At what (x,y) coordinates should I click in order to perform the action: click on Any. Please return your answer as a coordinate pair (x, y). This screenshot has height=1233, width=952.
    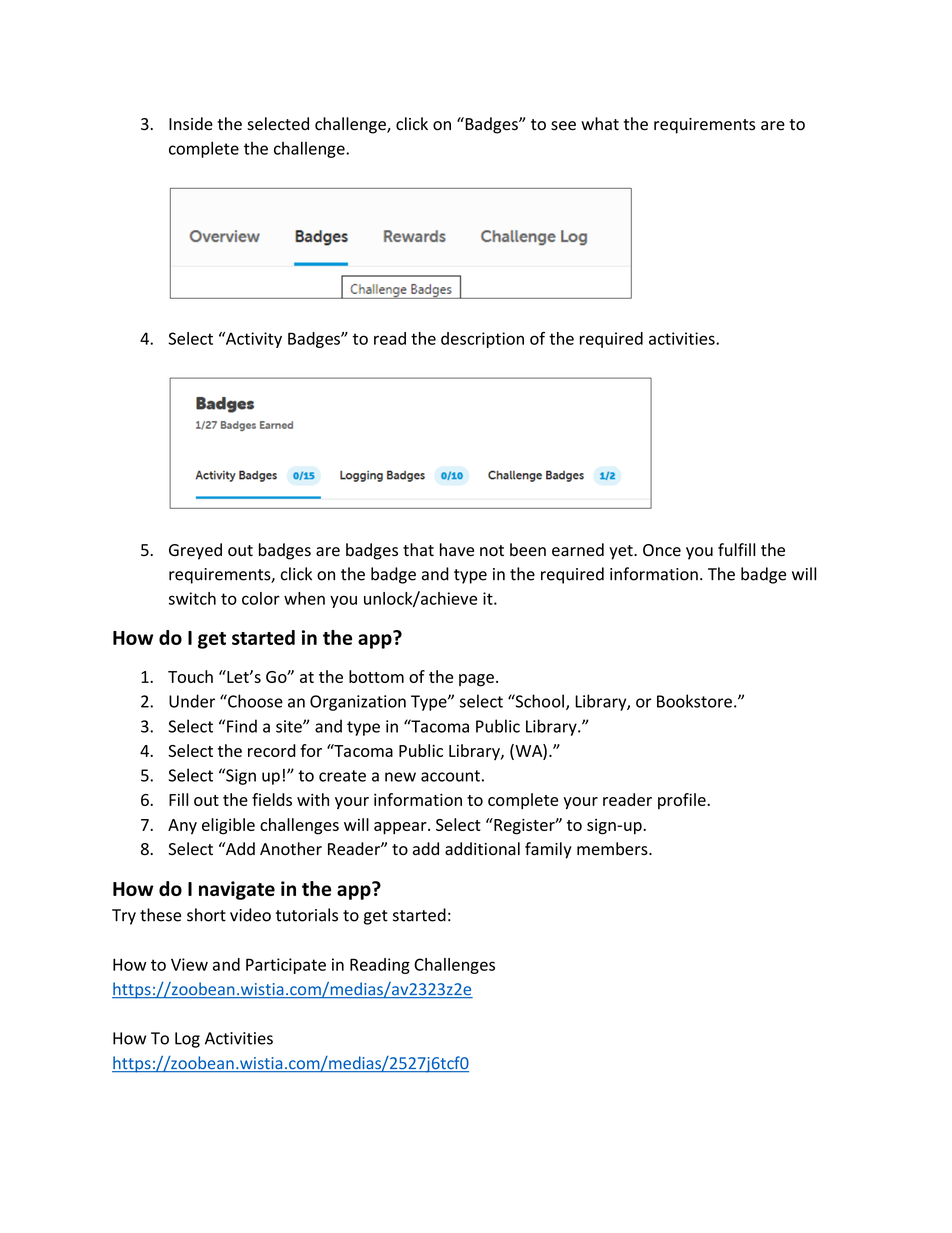
    Looking at the image, I should click on (182, 827).
